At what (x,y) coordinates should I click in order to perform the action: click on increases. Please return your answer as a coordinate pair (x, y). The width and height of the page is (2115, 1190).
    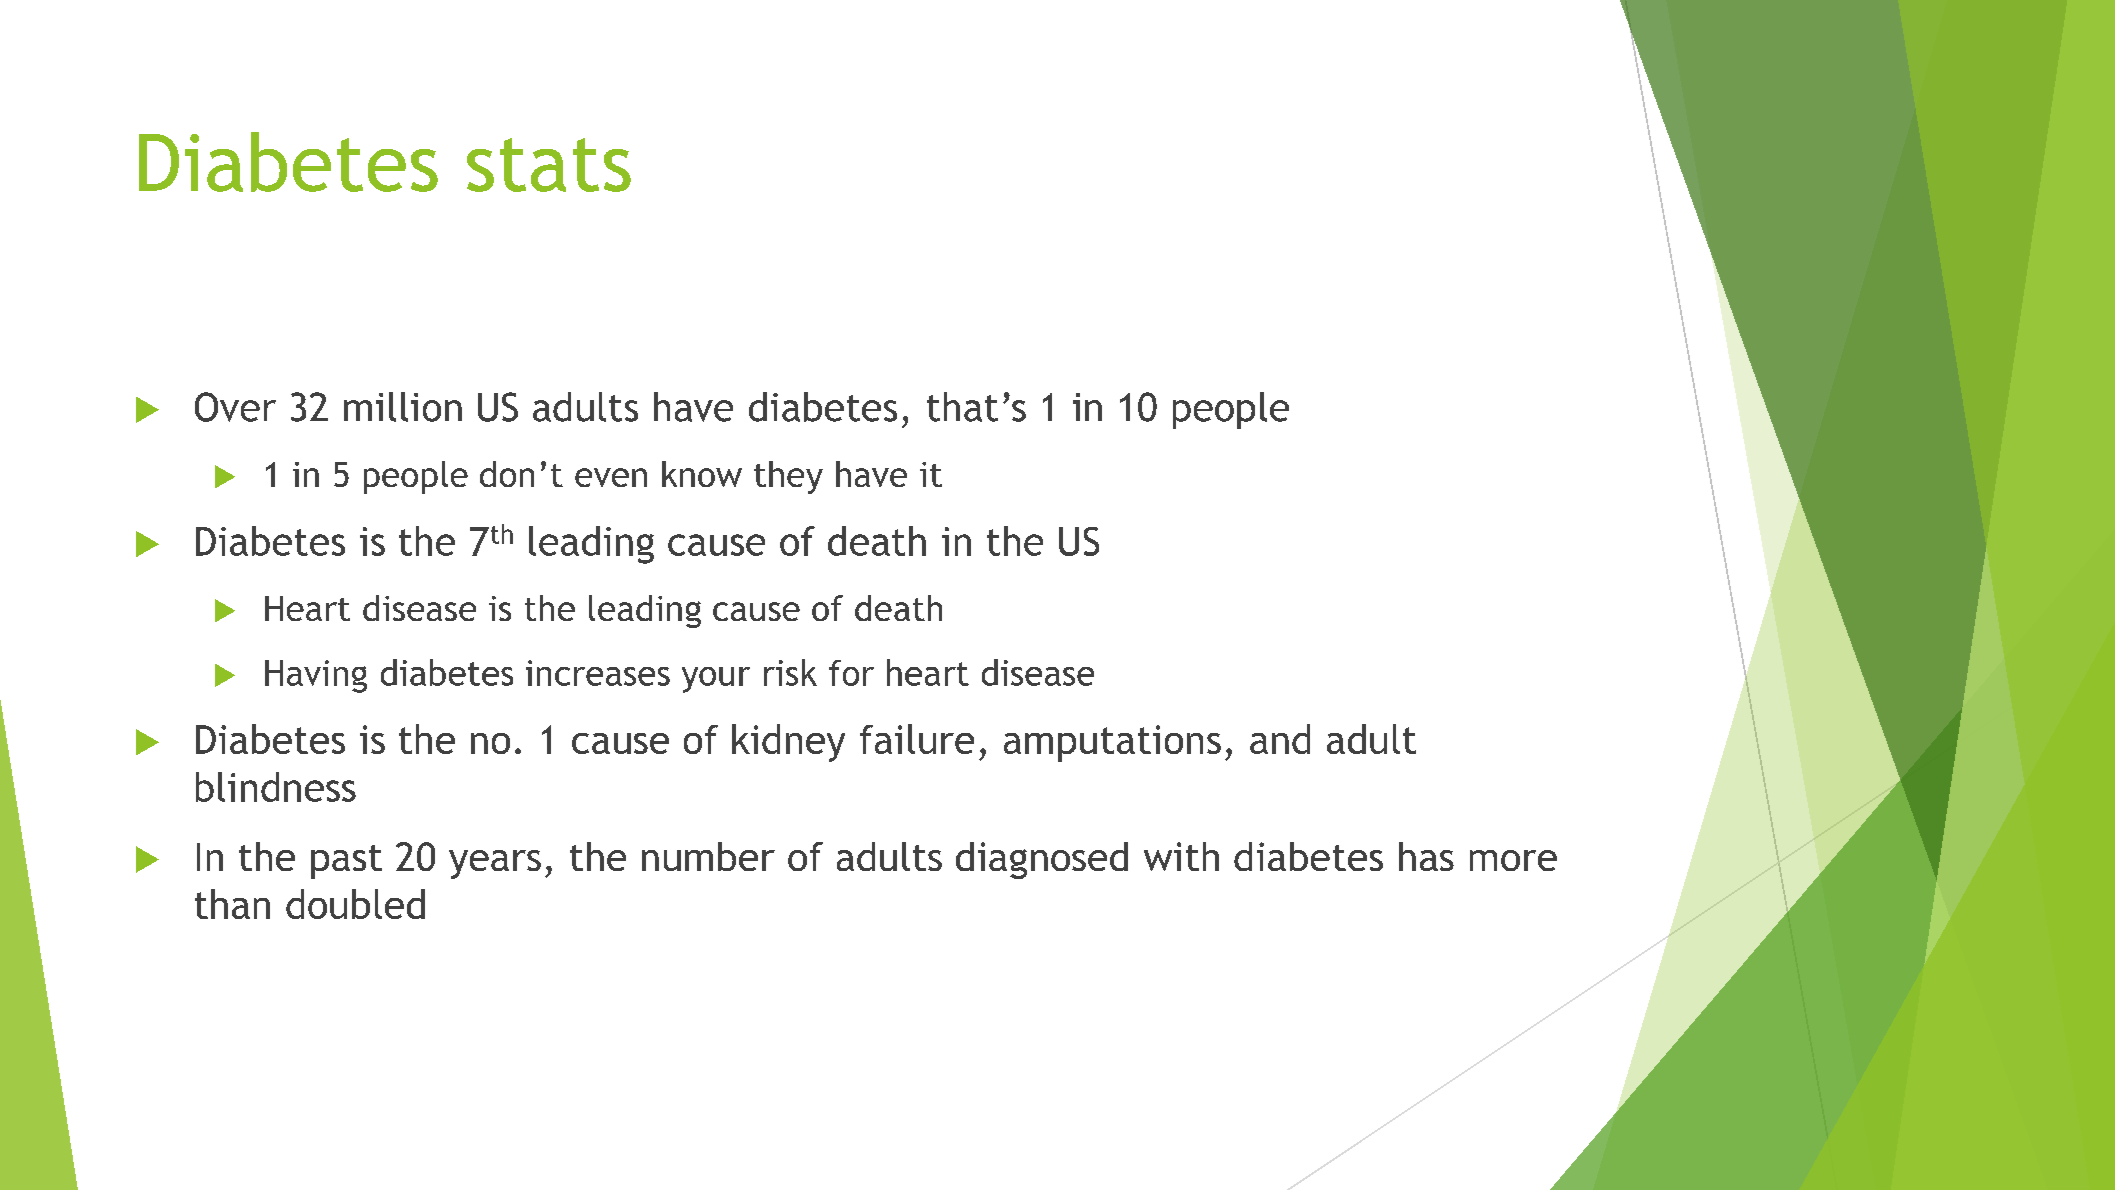
    Looking at the image, I should click on (598, 673).
